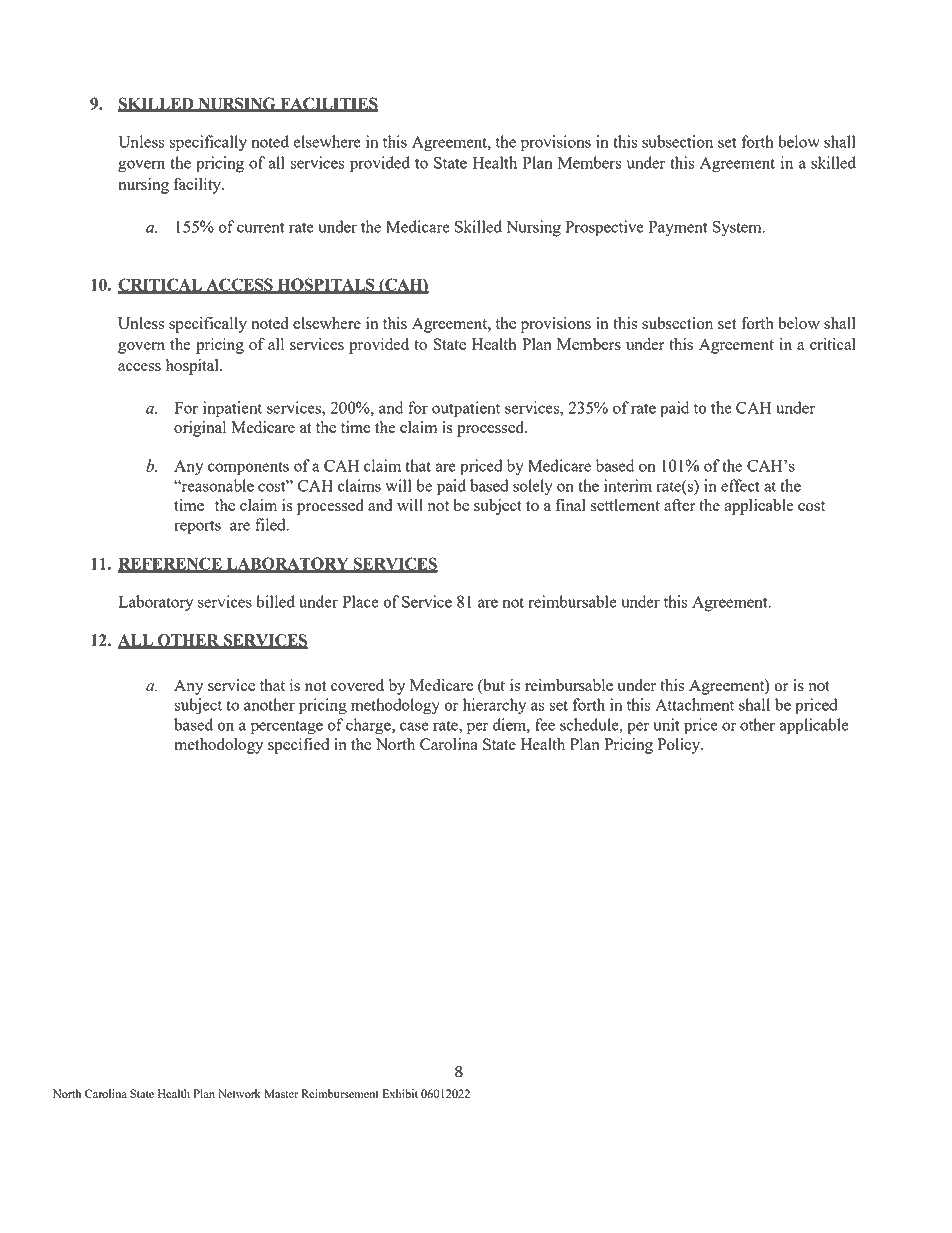 The image size is (952, 1233). What do you see at coordinates (248, 468) in the screenshot?
I see `components` at bounding box center [248, 468].
